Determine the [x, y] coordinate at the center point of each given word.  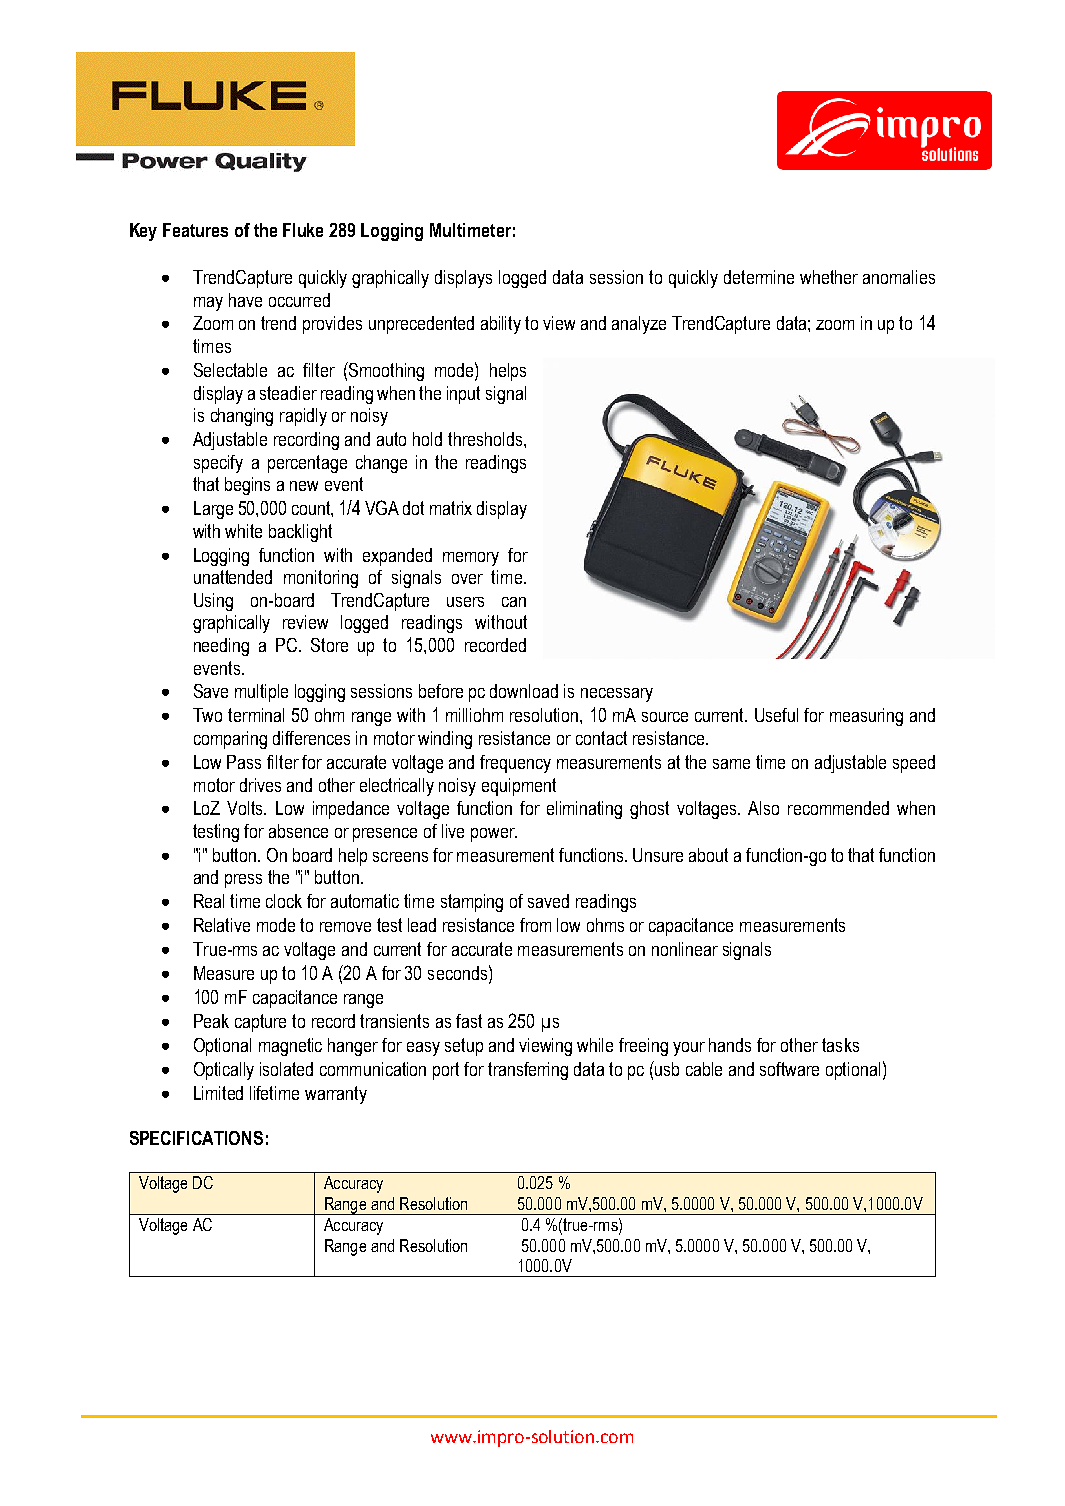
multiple [261, 693]
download [524, 691]
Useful [776, 715]
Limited [218, 1093]
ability [501, 325]
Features [195, 230]
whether [829, 277]
